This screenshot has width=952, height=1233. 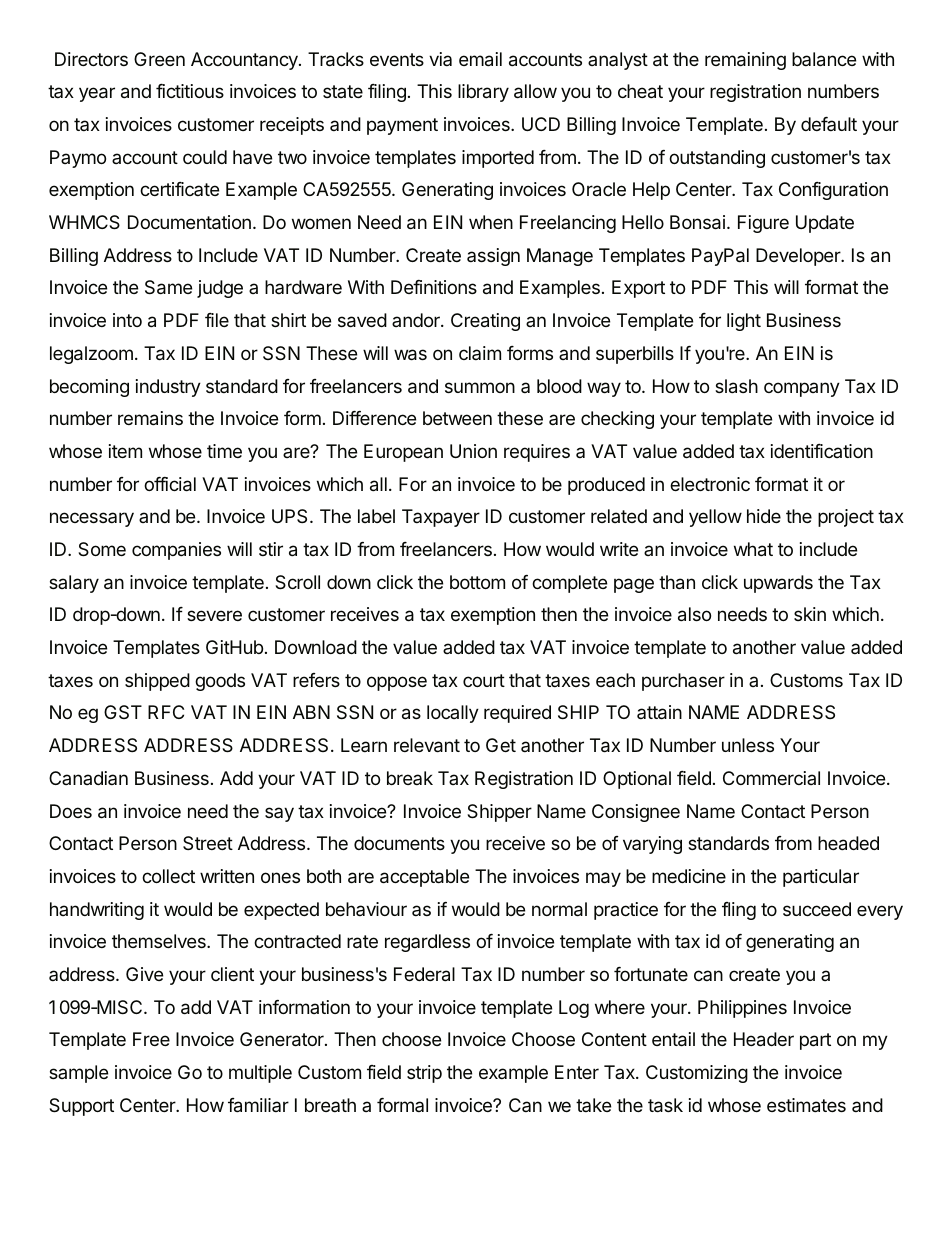 What do you see at coordinates (848, 843) in the screenshot?
I see `headed` at bounding box center [848, 843].
